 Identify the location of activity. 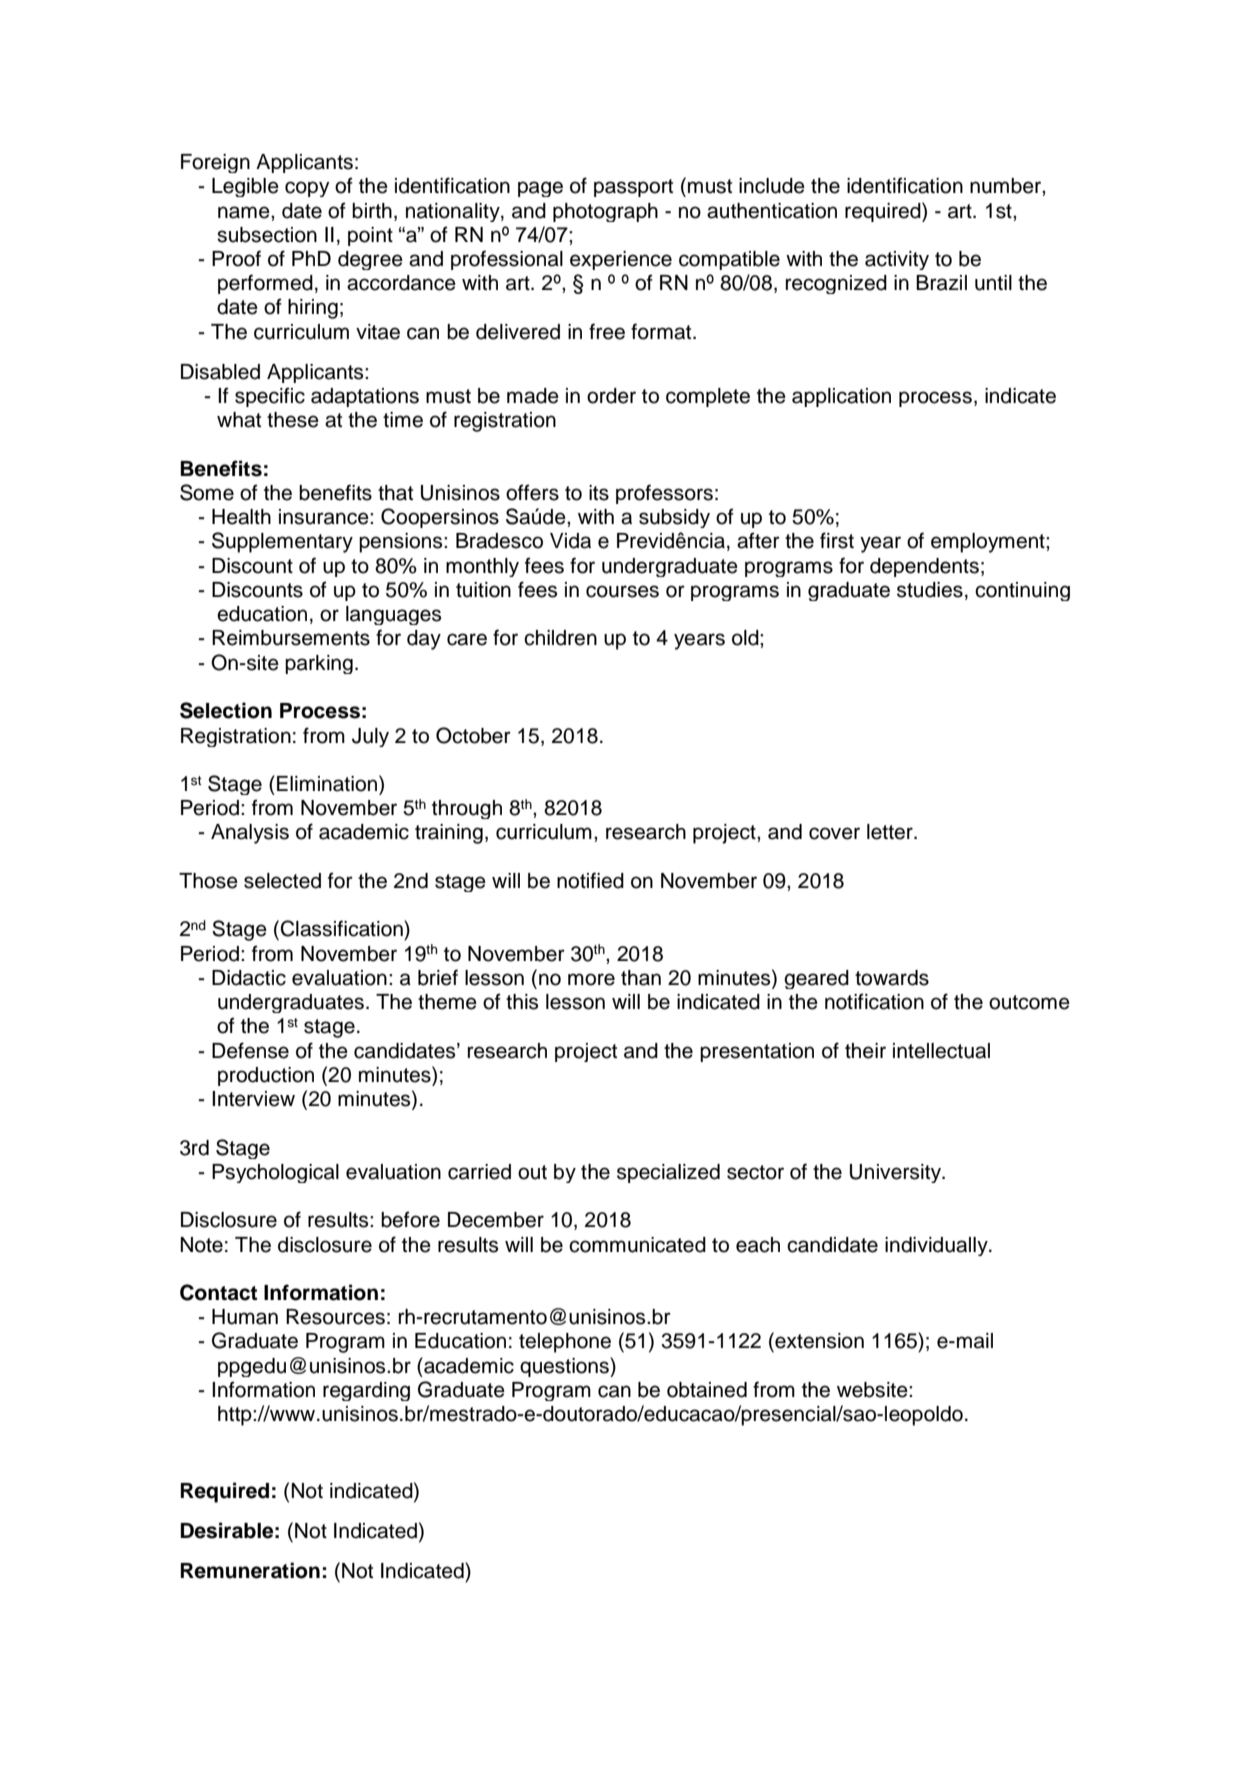
(897, 260).
